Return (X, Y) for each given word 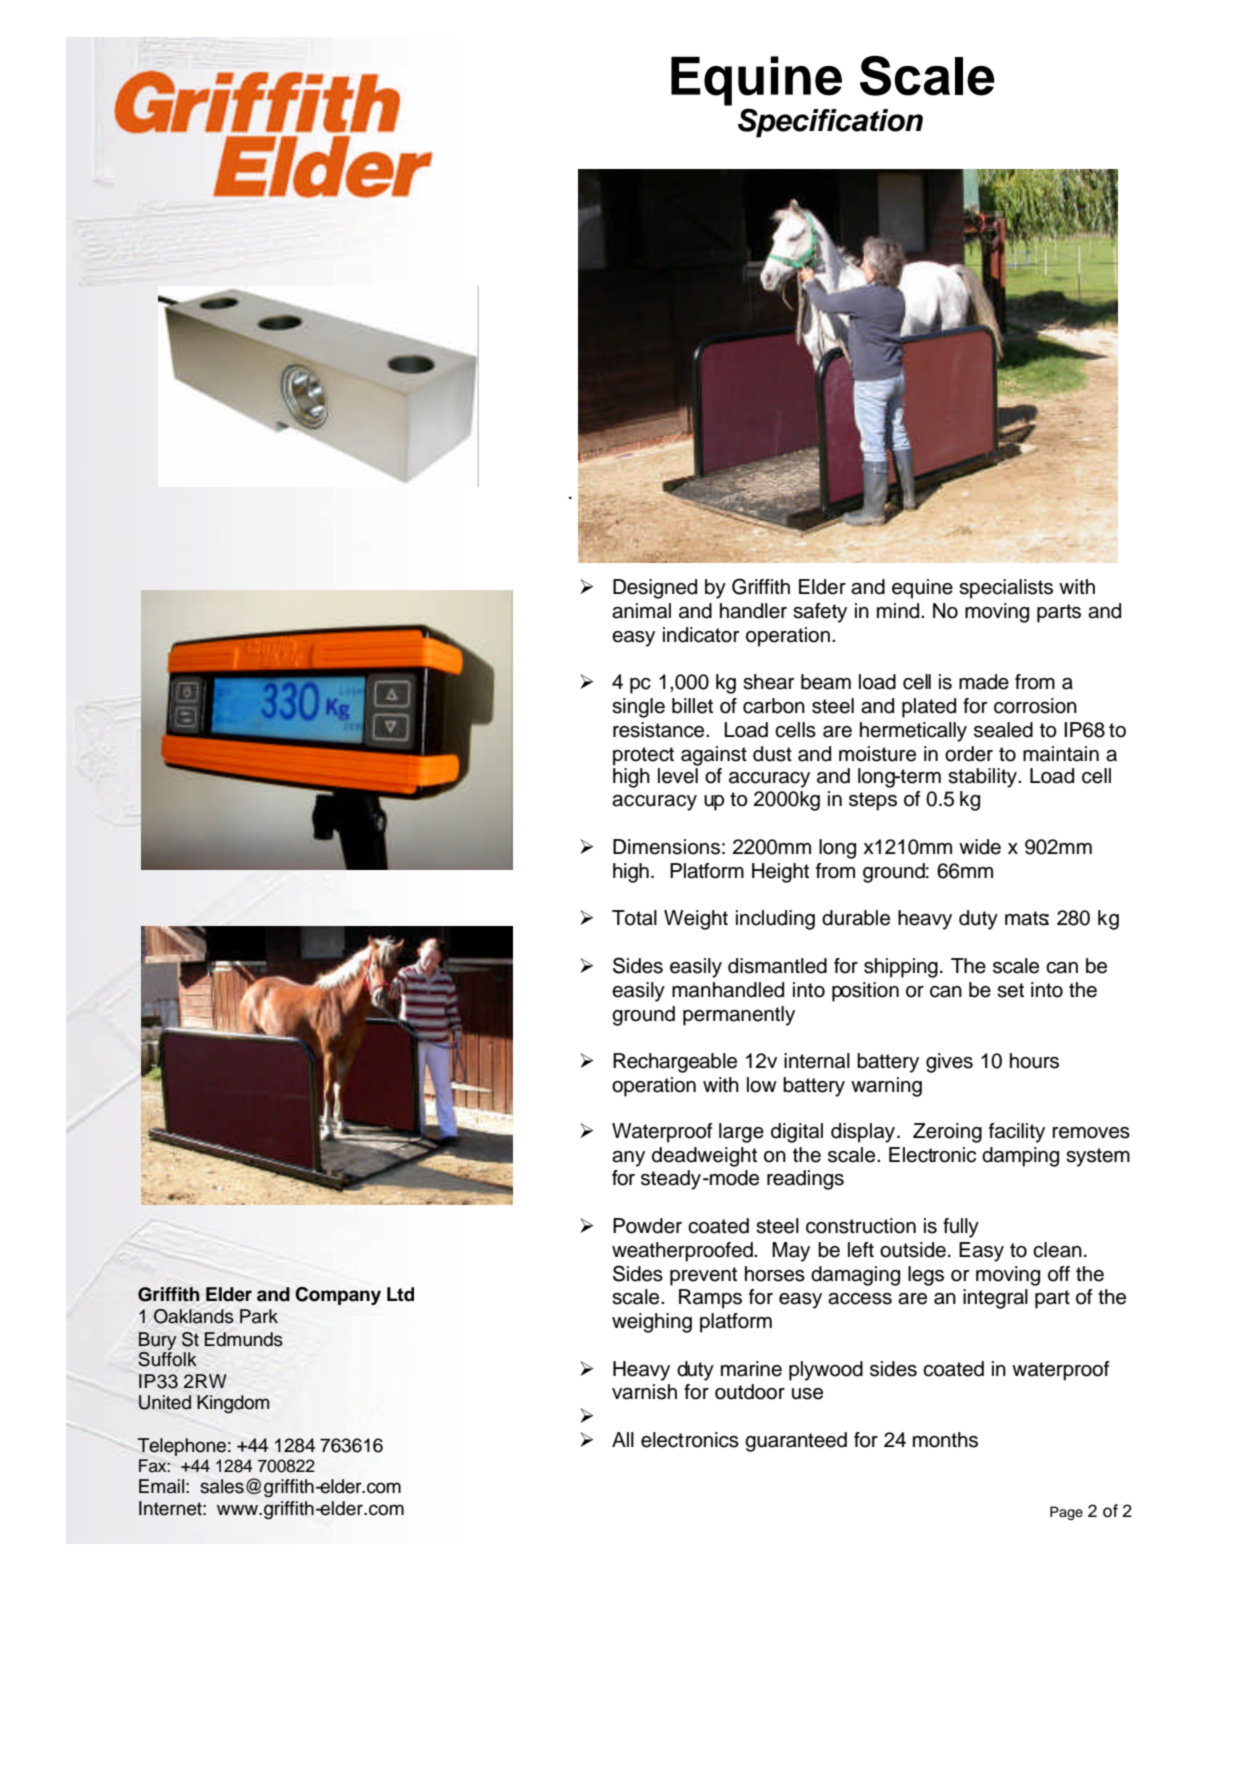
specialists (1006, 589)
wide (980, 847)
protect (643, 756)
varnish (644, 1392)
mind (899, 611)
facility (1017, 1133)
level (679, 774)
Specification (830, 123)
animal (641, 611)
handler (753, 611)
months (945, 1440)
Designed (655, 589)
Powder (647, 1226)
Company (338, 1296)
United (165, 1402)
